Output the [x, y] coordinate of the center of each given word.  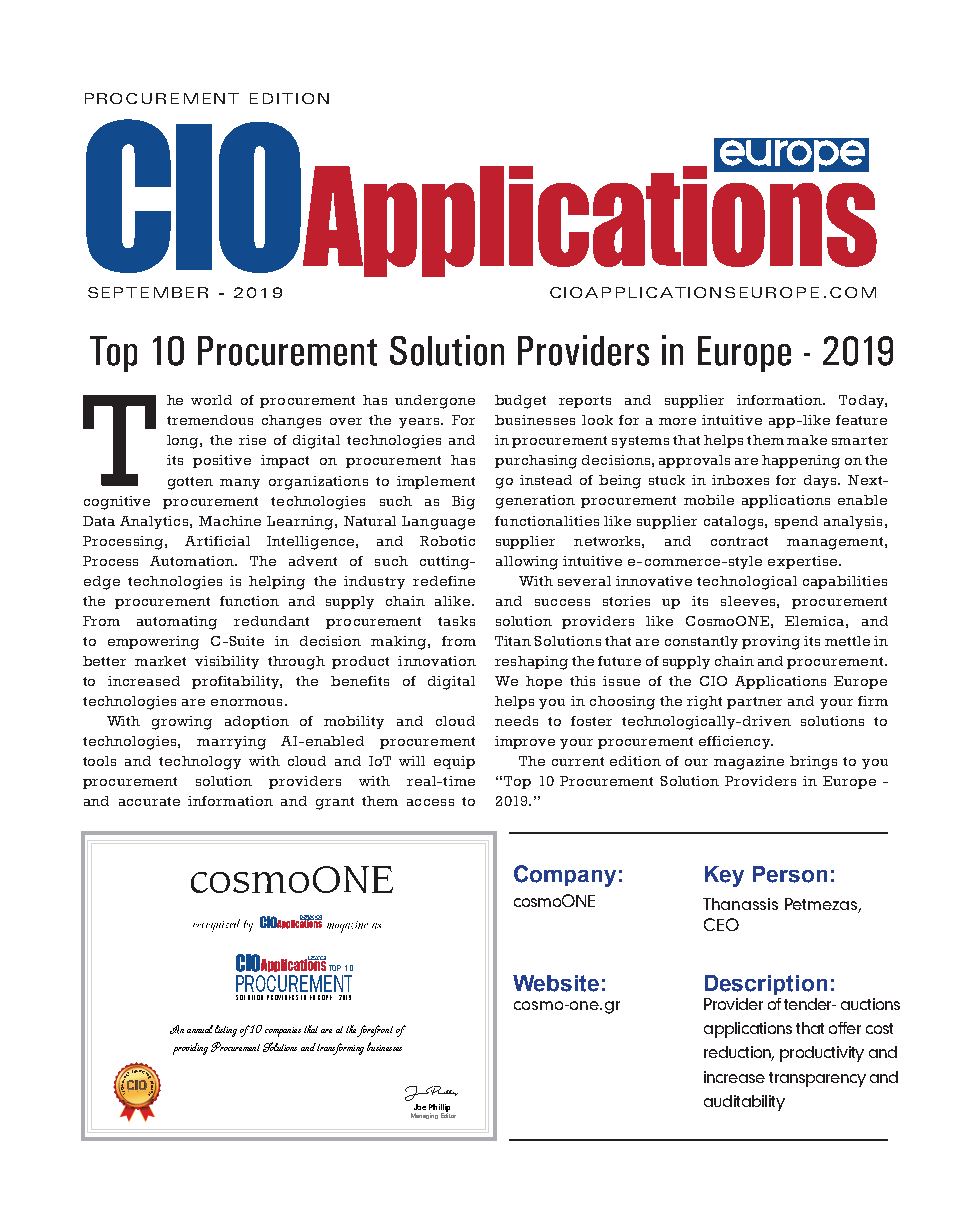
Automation [193, 561]
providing [190, 1049]
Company [565, 876]
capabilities [845, 582]
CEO [721, 924]
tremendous [210, 420]
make [807, 440]
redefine [444, 581]
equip [454, 762]
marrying [231, 743]
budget [520, 402]
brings [813, 763]
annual [200, 1029]
